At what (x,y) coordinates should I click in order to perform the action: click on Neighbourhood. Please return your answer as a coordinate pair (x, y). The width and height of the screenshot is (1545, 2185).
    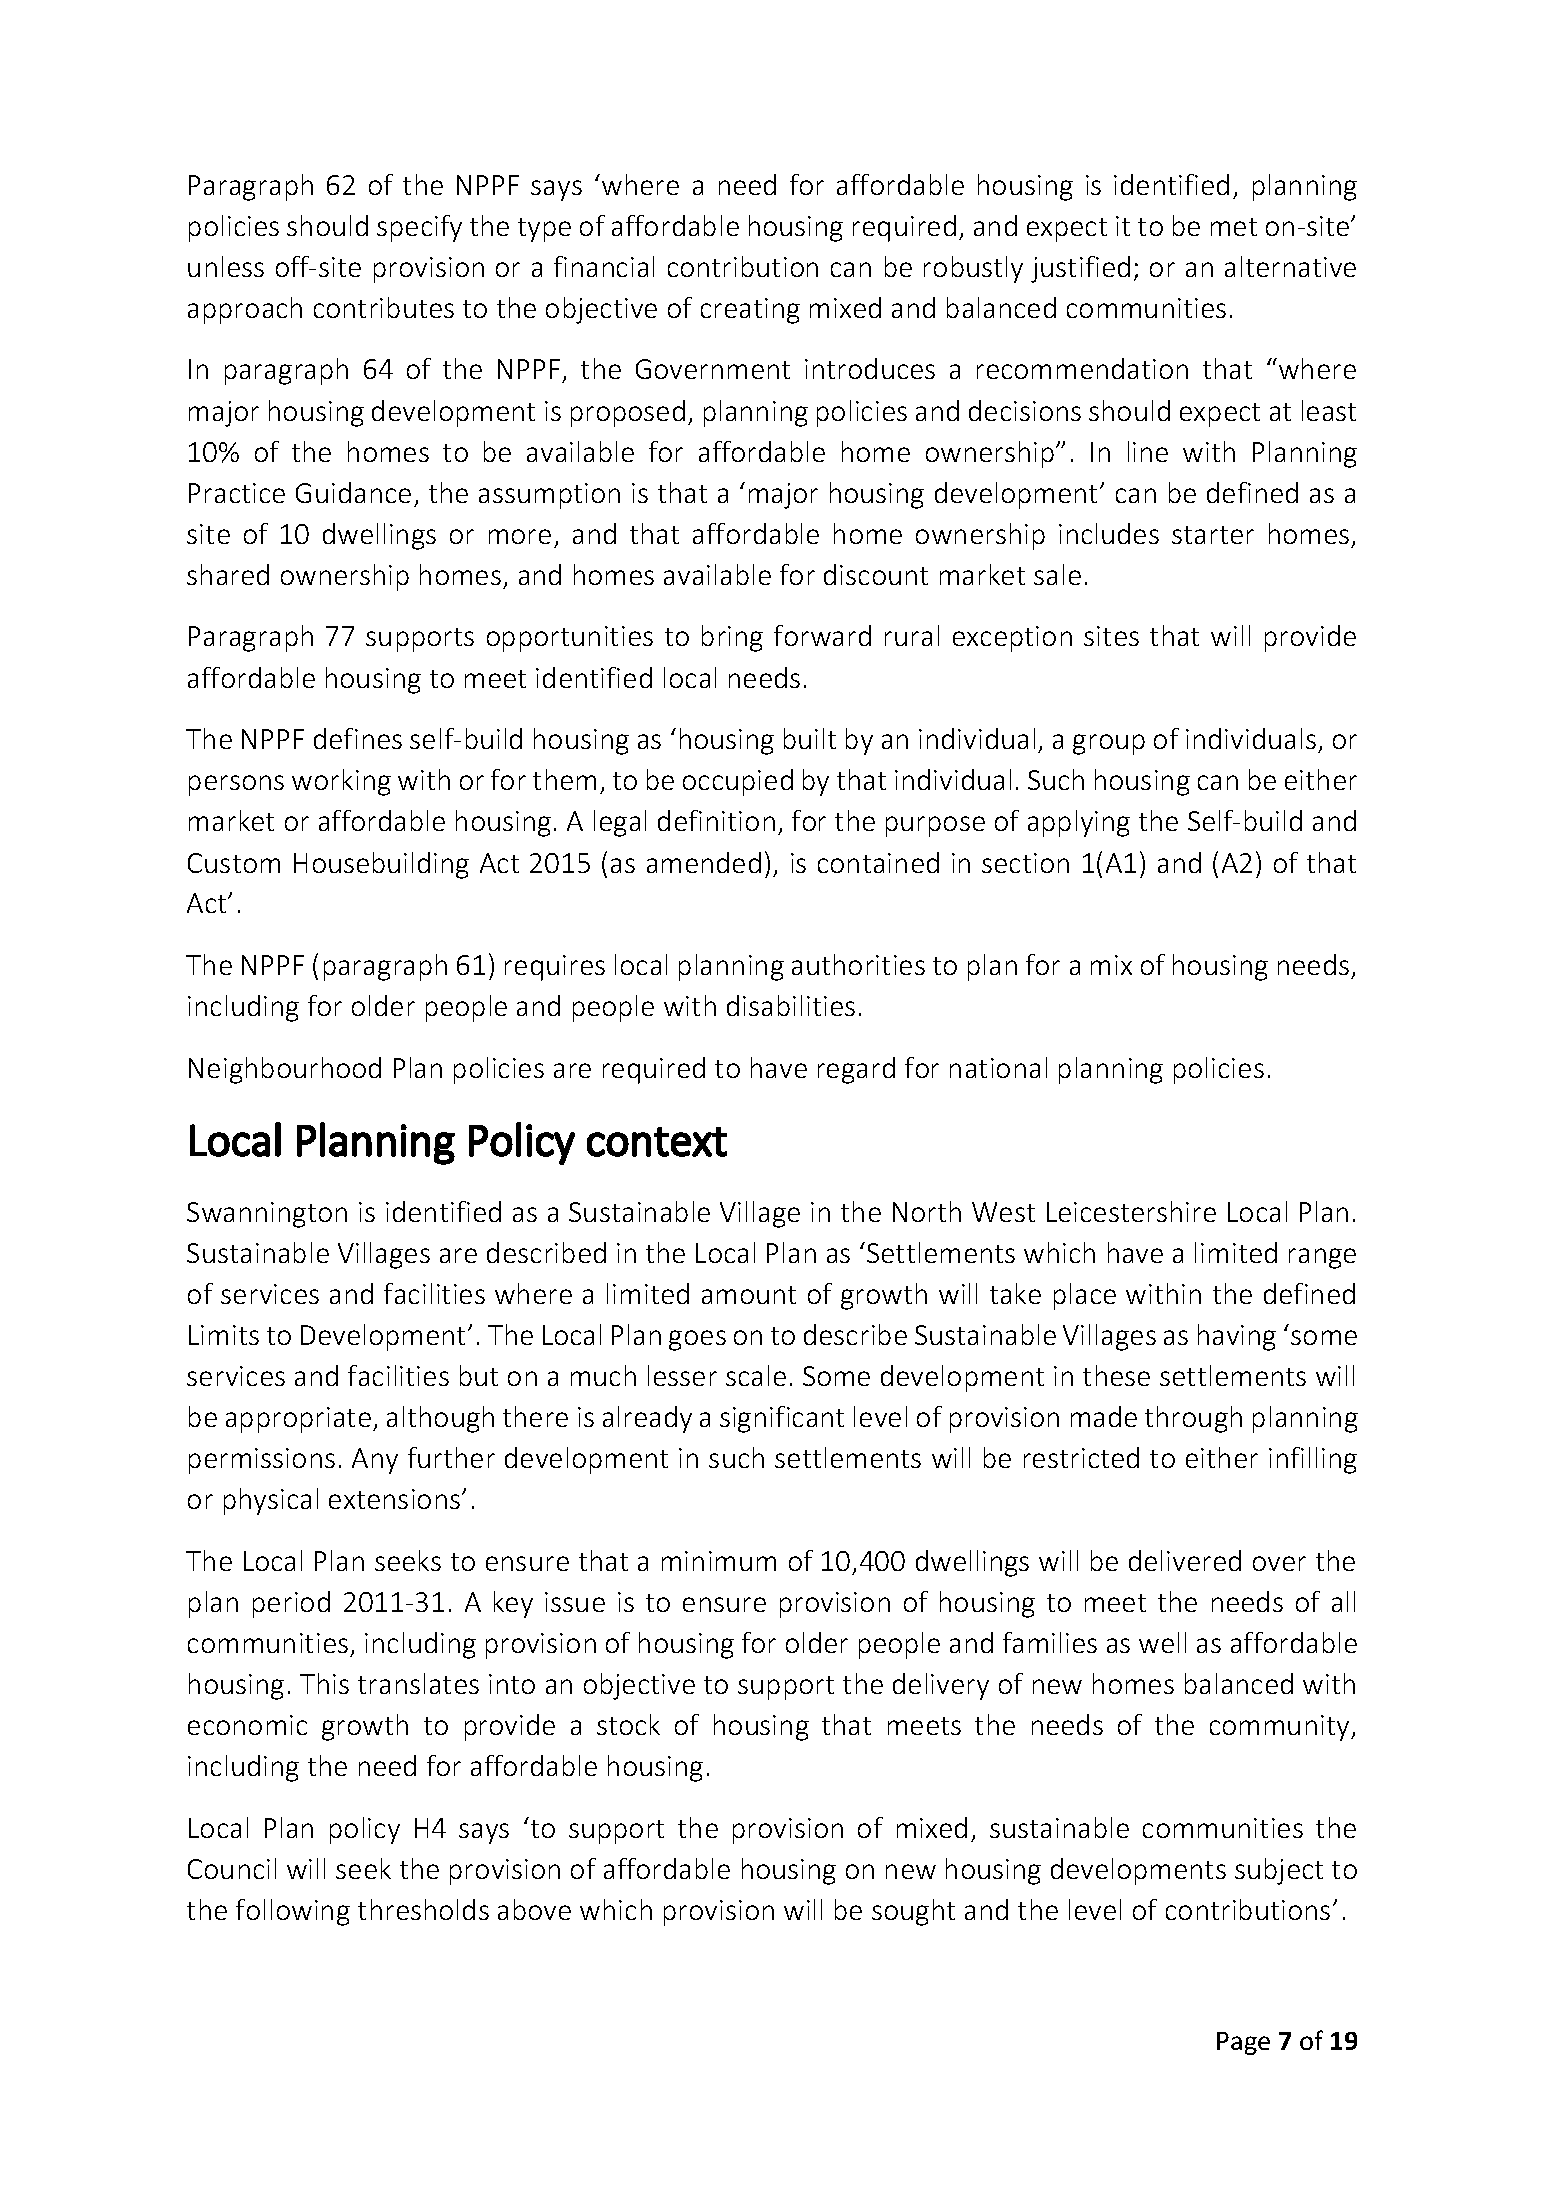
    Looking at the image, I should click on (285, 1070).
